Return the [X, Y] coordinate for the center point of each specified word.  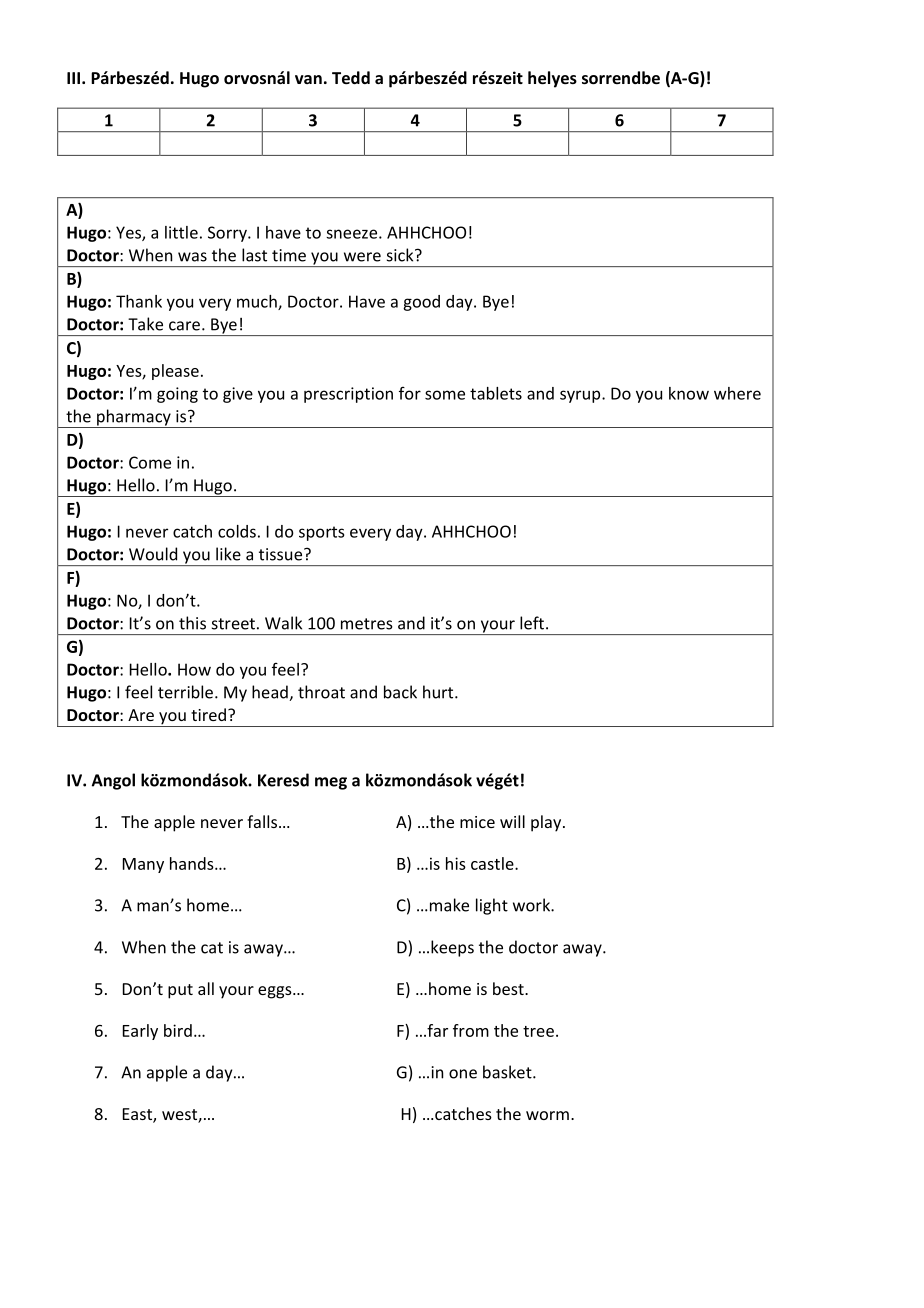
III [73, 78]
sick [401, 255]
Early [140, 1032]
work [532, 905]
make [449, 905]
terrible [185, 692]
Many [143, 865]
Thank [139, 301]
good [421, 303]
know [689, 393]
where [737, 393]
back [400, 692]
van [308, 79]
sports [321, 533]
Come [150, 462]
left [532, 623]
